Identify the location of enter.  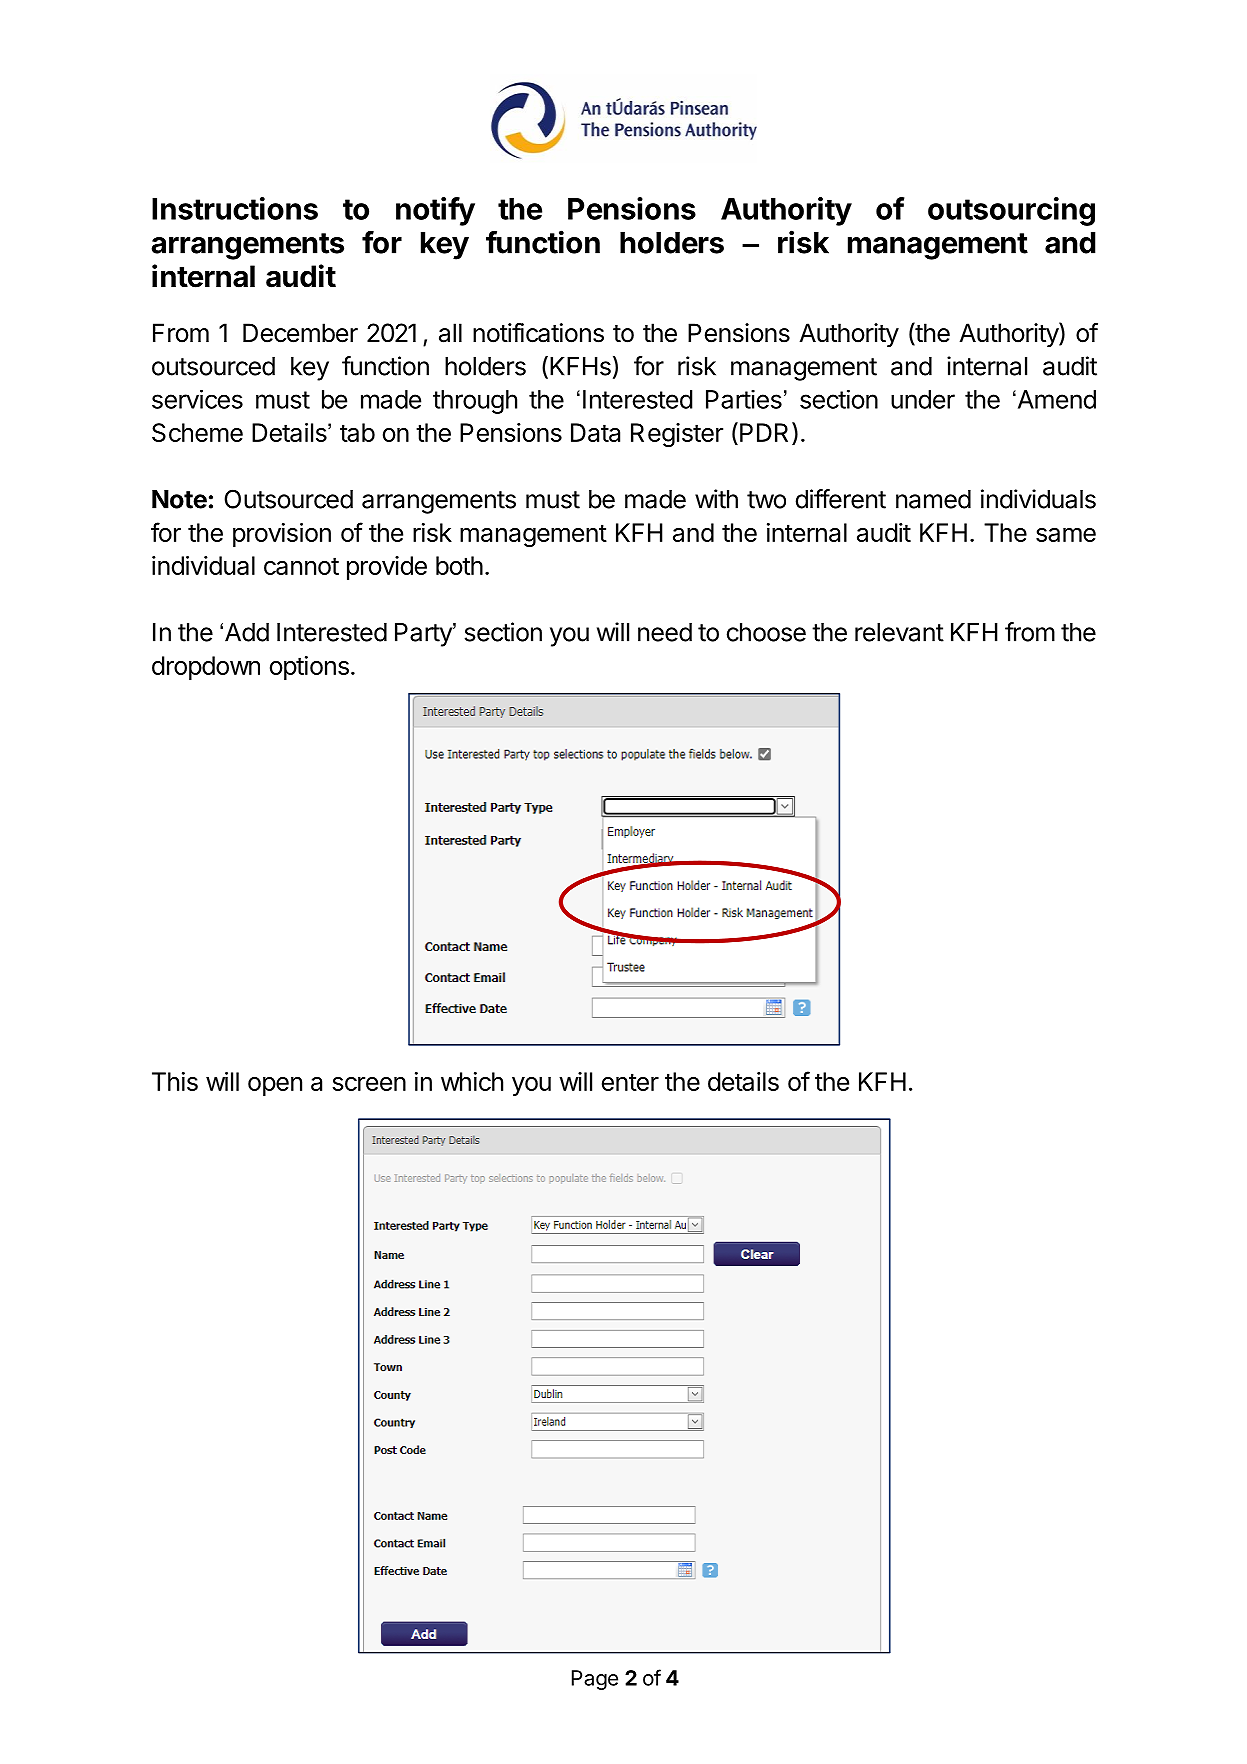
(630, 1082).
